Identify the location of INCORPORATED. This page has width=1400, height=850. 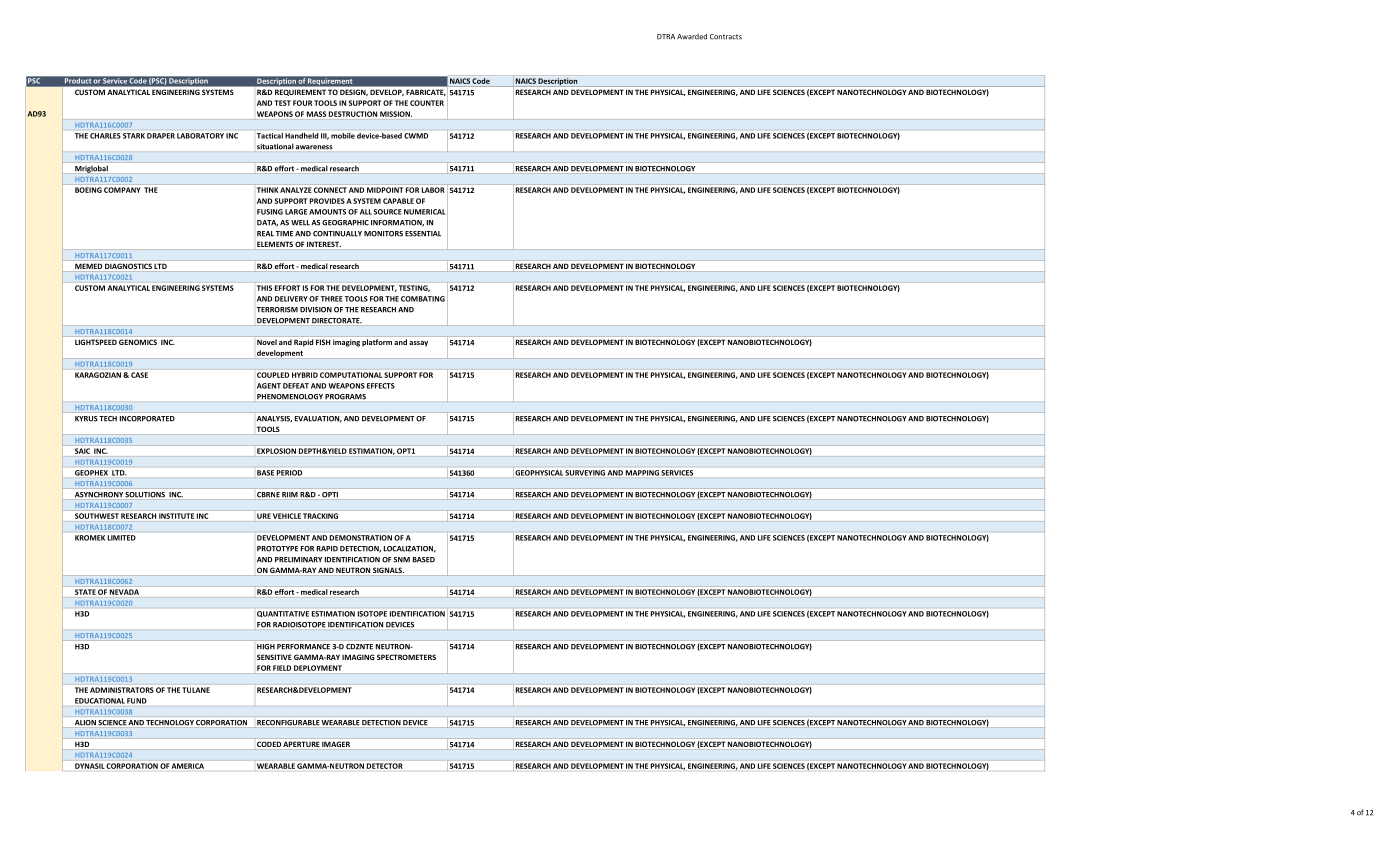
(147, 419).
